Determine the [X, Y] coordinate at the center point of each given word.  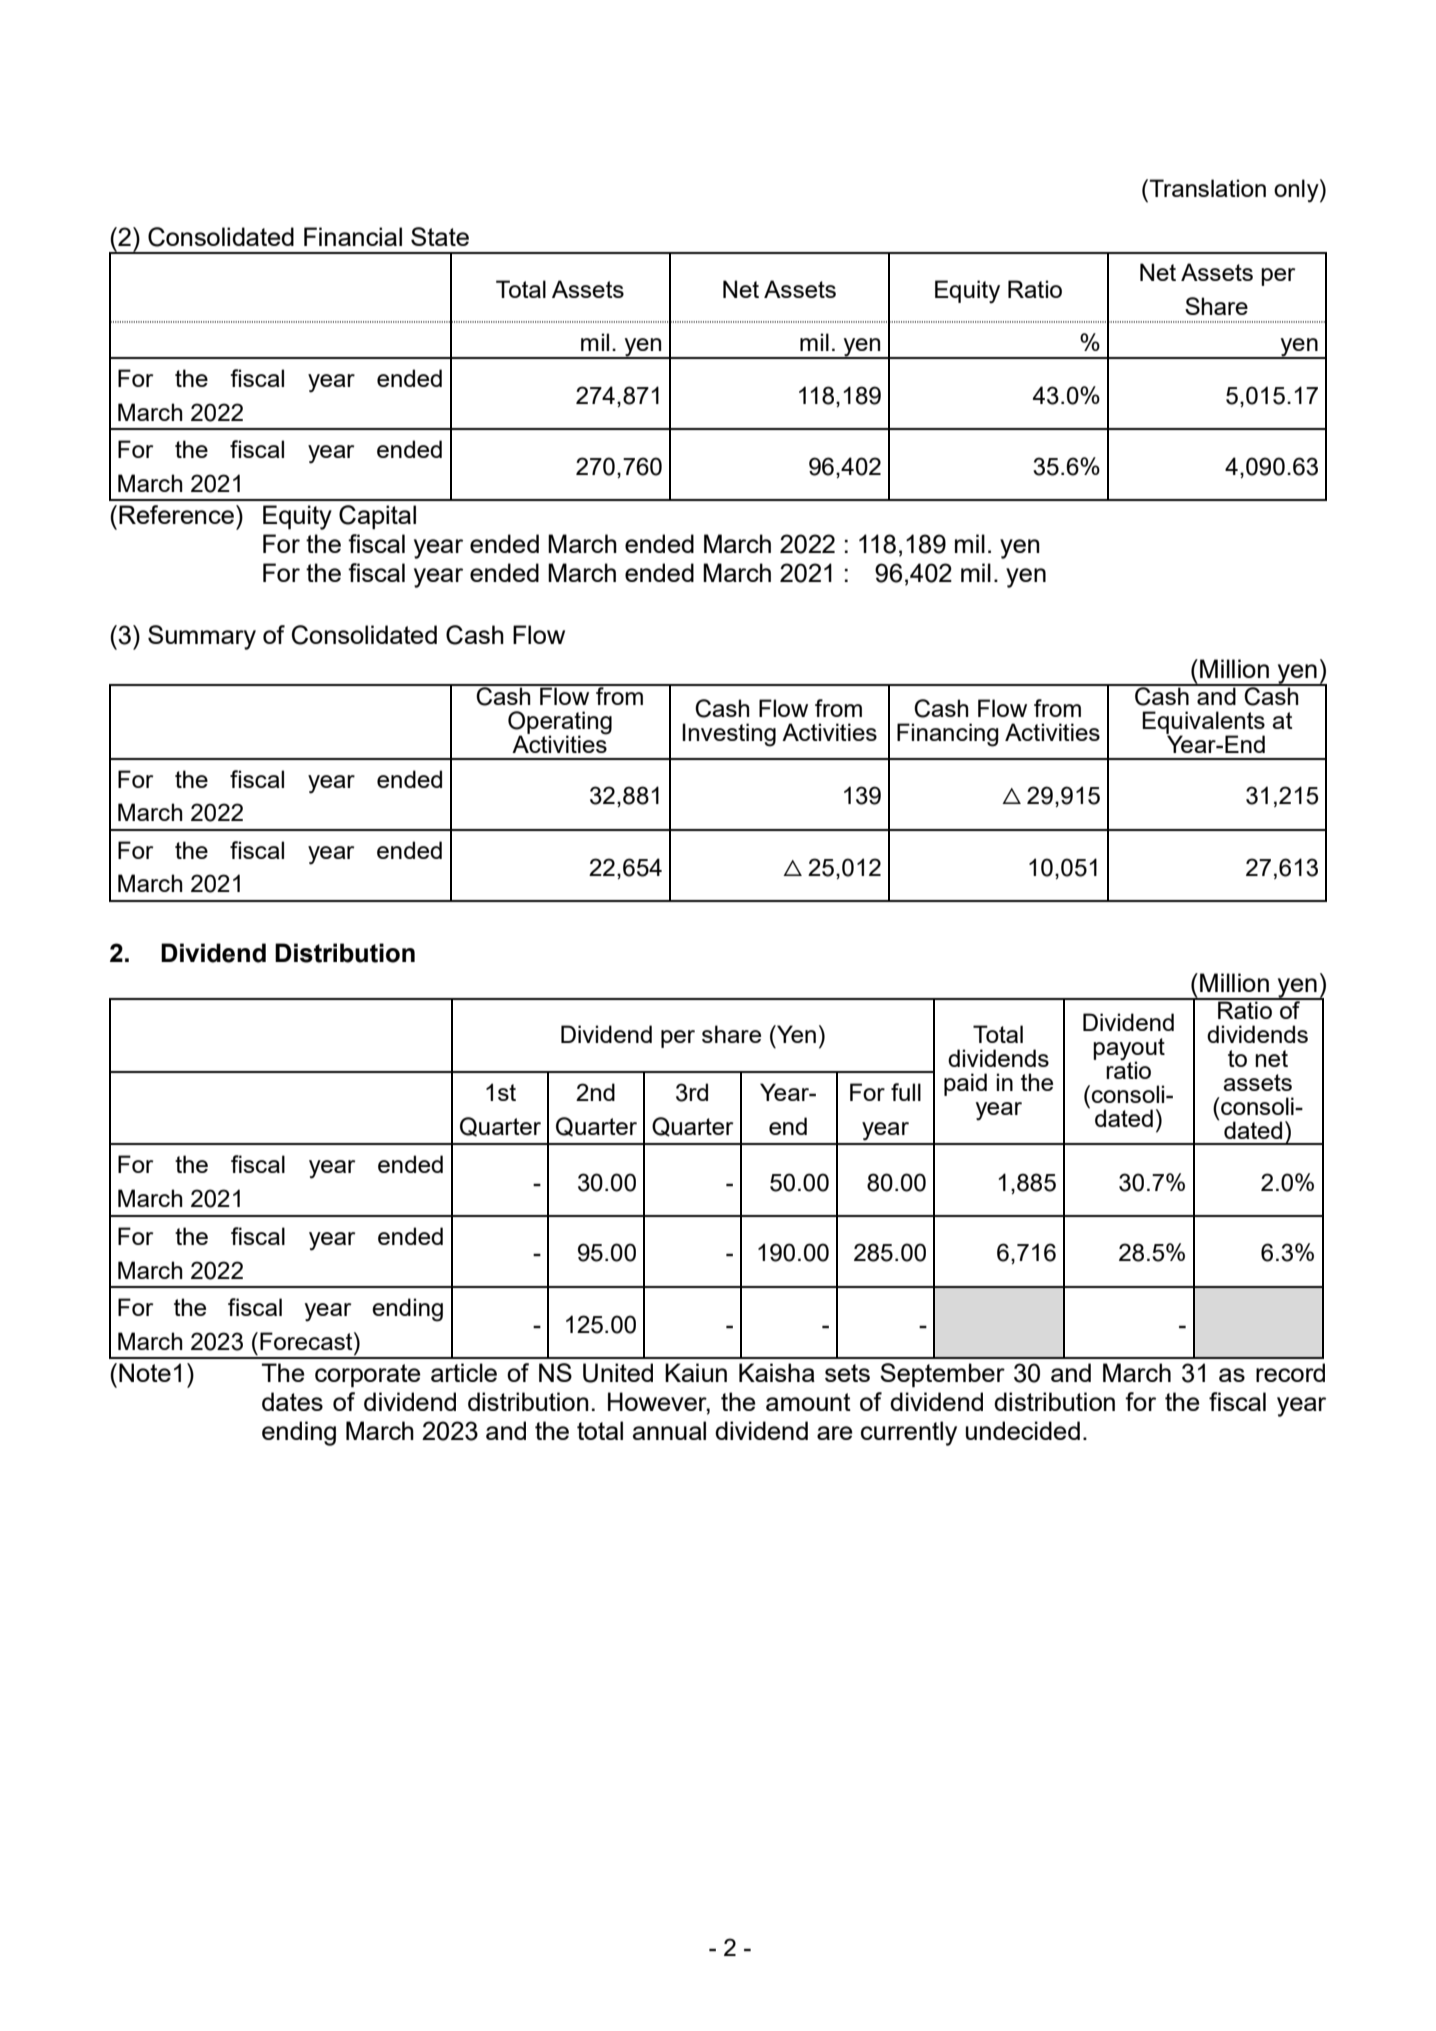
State [440, 236]
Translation [1206, 188]
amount [808, 1402]
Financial [353, 236]
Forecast [307, 1341]
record [1290, 1372]
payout [1129, 1050]
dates [292, 1401]
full [906, 1092]
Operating [560, 724]
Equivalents [1203, 723]
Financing [948, 735]
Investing [729, 735]
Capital [377, 517]
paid [965, 1084]
